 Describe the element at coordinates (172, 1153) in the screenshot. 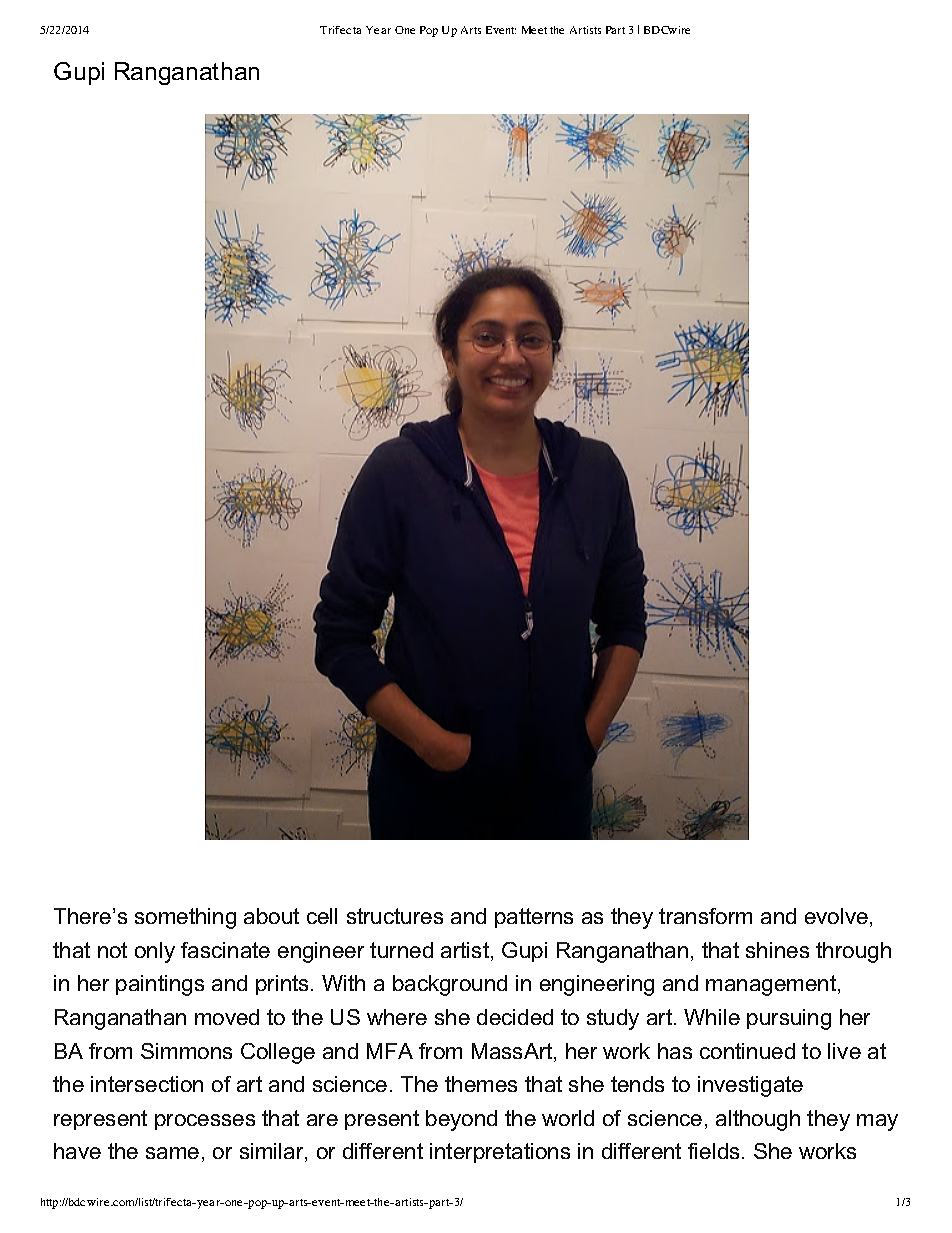

I see `same` at that location.
